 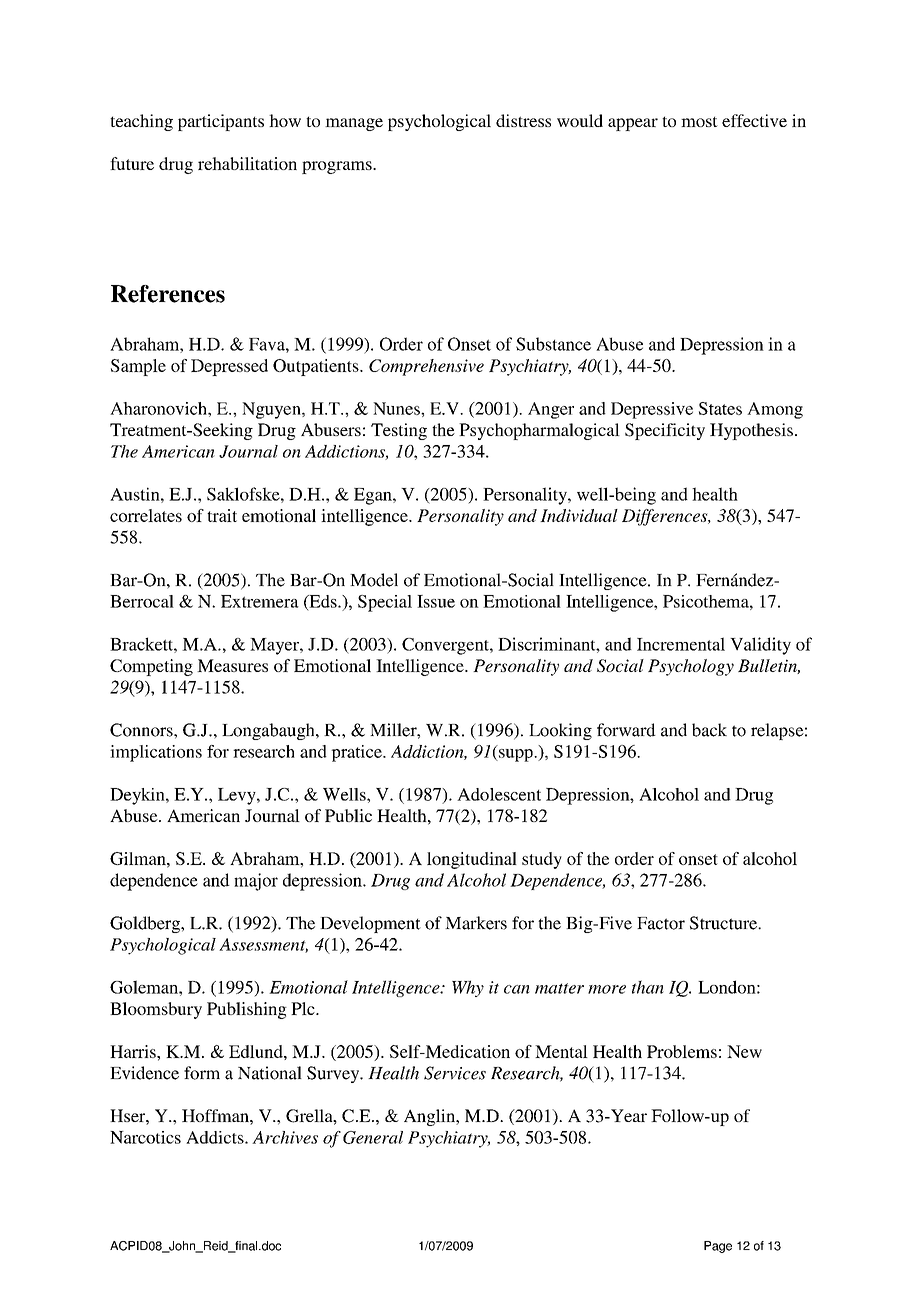 I want to click on Anglin, so click(x=430, y=1117).
